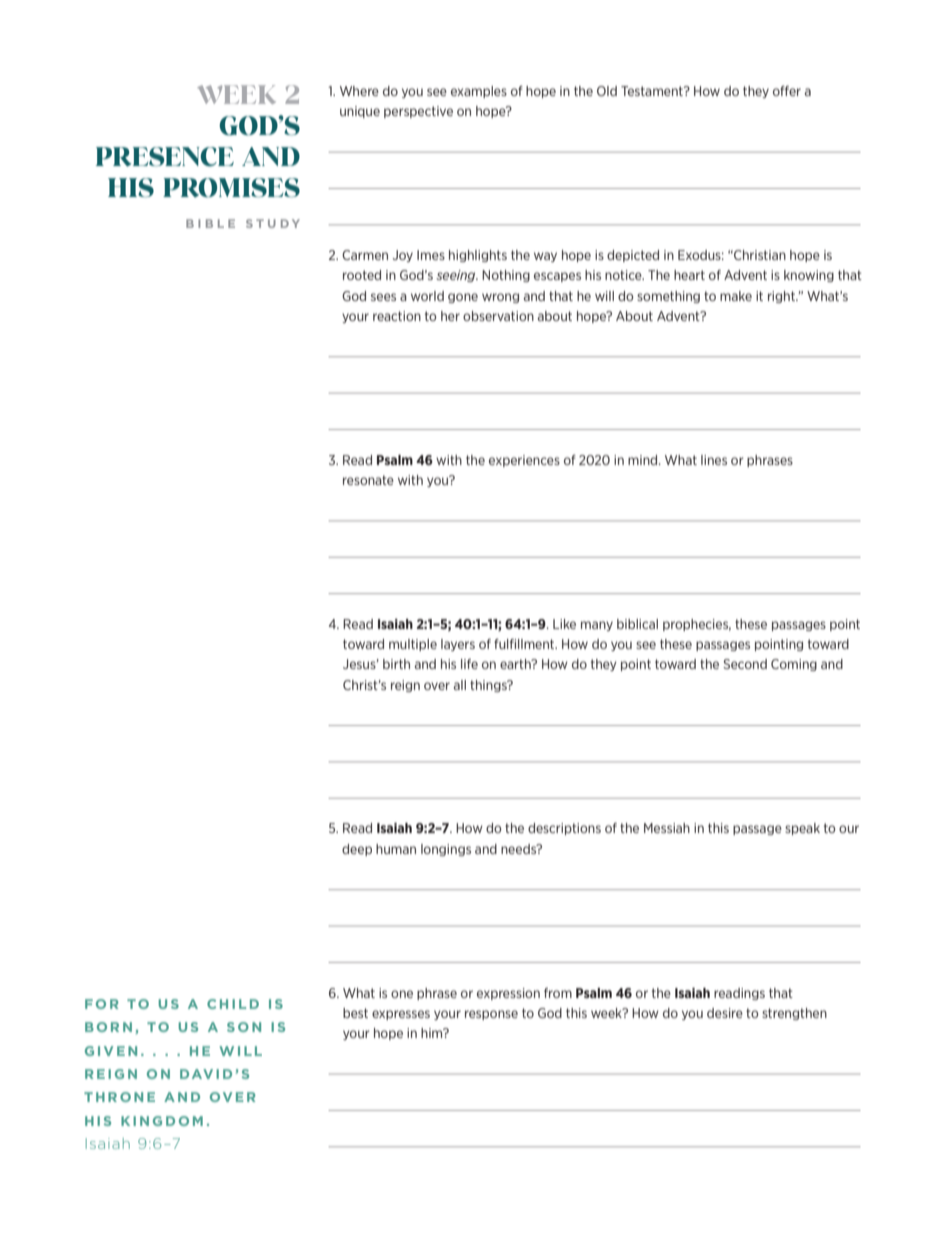  I want to click on PRESENCE, so click(165, 157).
